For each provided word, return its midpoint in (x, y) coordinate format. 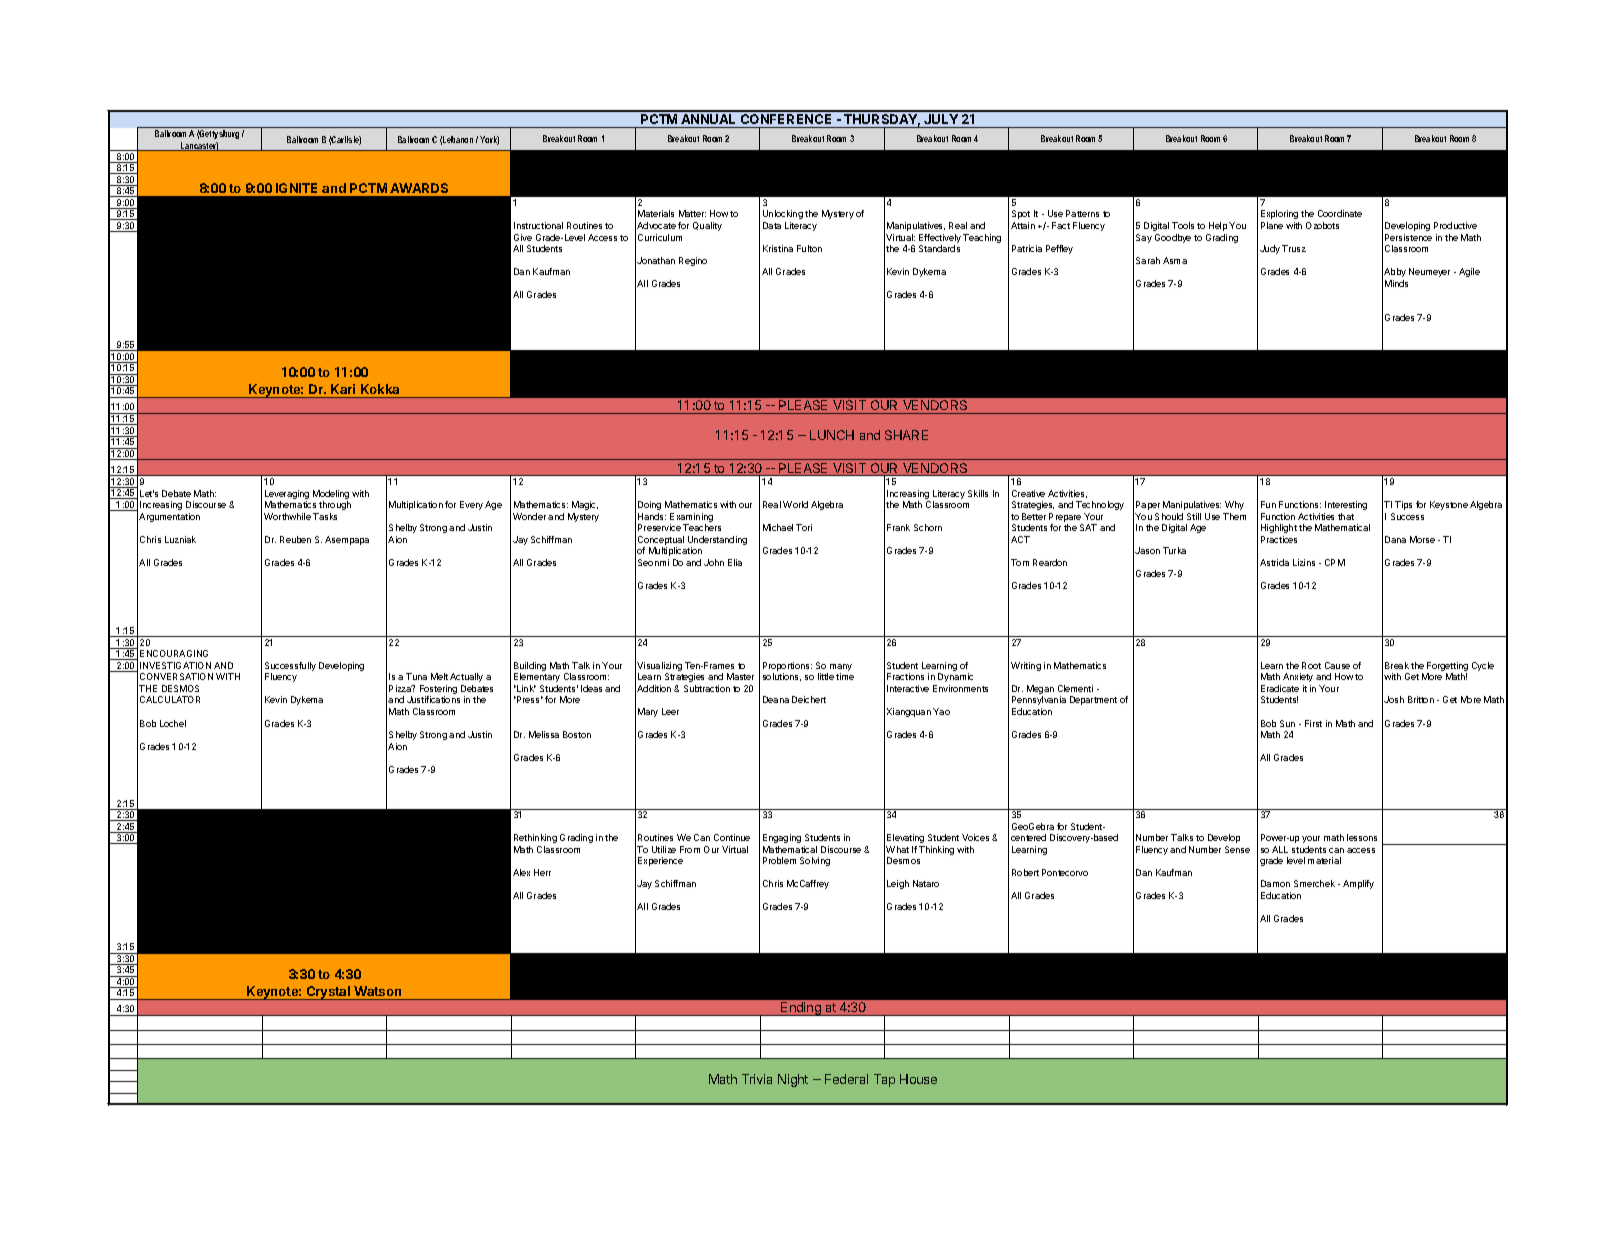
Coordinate (1340, 213)
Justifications (433, 699)
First (1313, 723)
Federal (846, 1079)
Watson (377, 991)
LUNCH (832, 435)
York (489, 140)
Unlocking (783, 214)
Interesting (1346, 505)
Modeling (331, 496)
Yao (941, 711)
